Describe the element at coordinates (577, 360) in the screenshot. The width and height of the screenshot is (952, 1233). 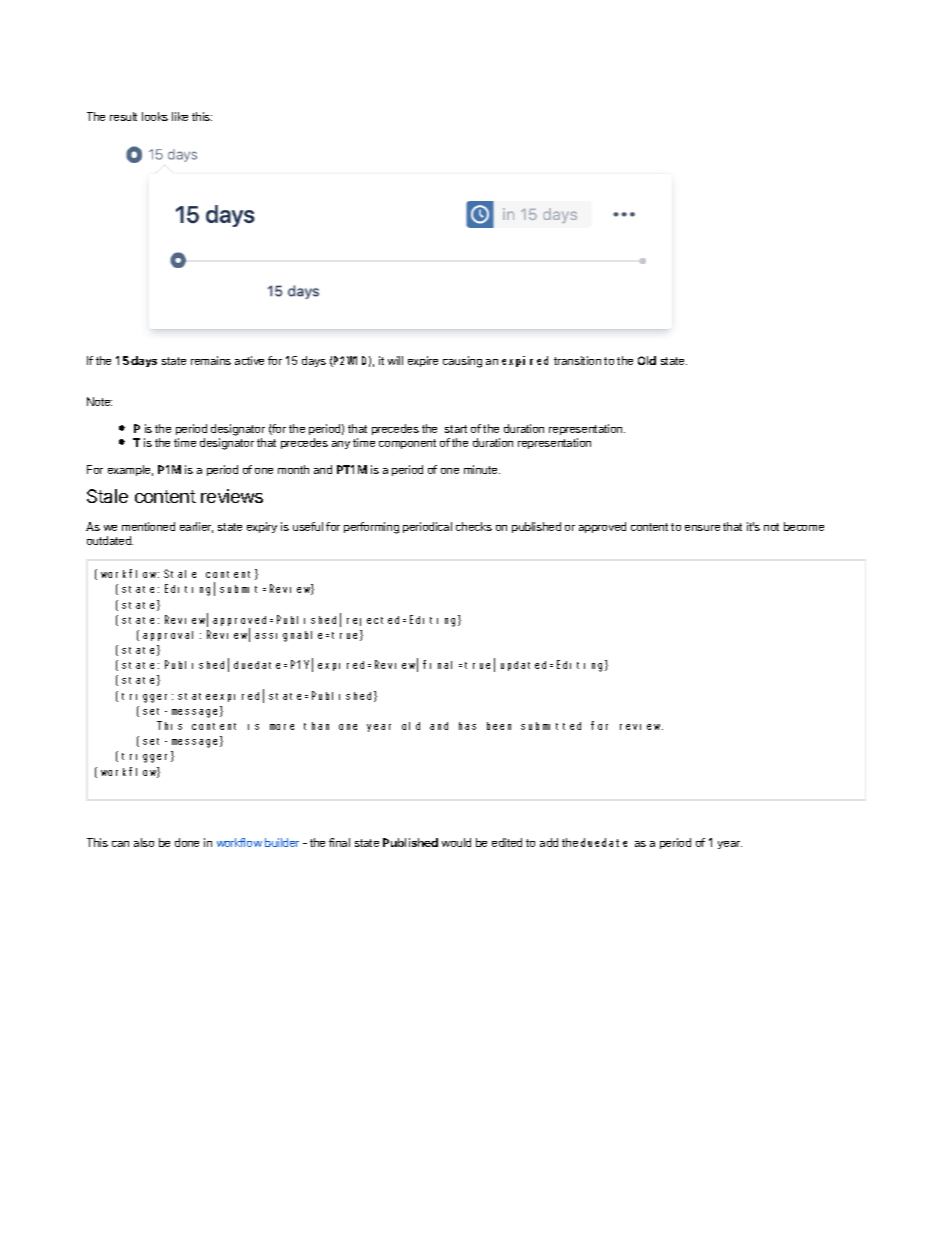
I see `transition` at that location.
